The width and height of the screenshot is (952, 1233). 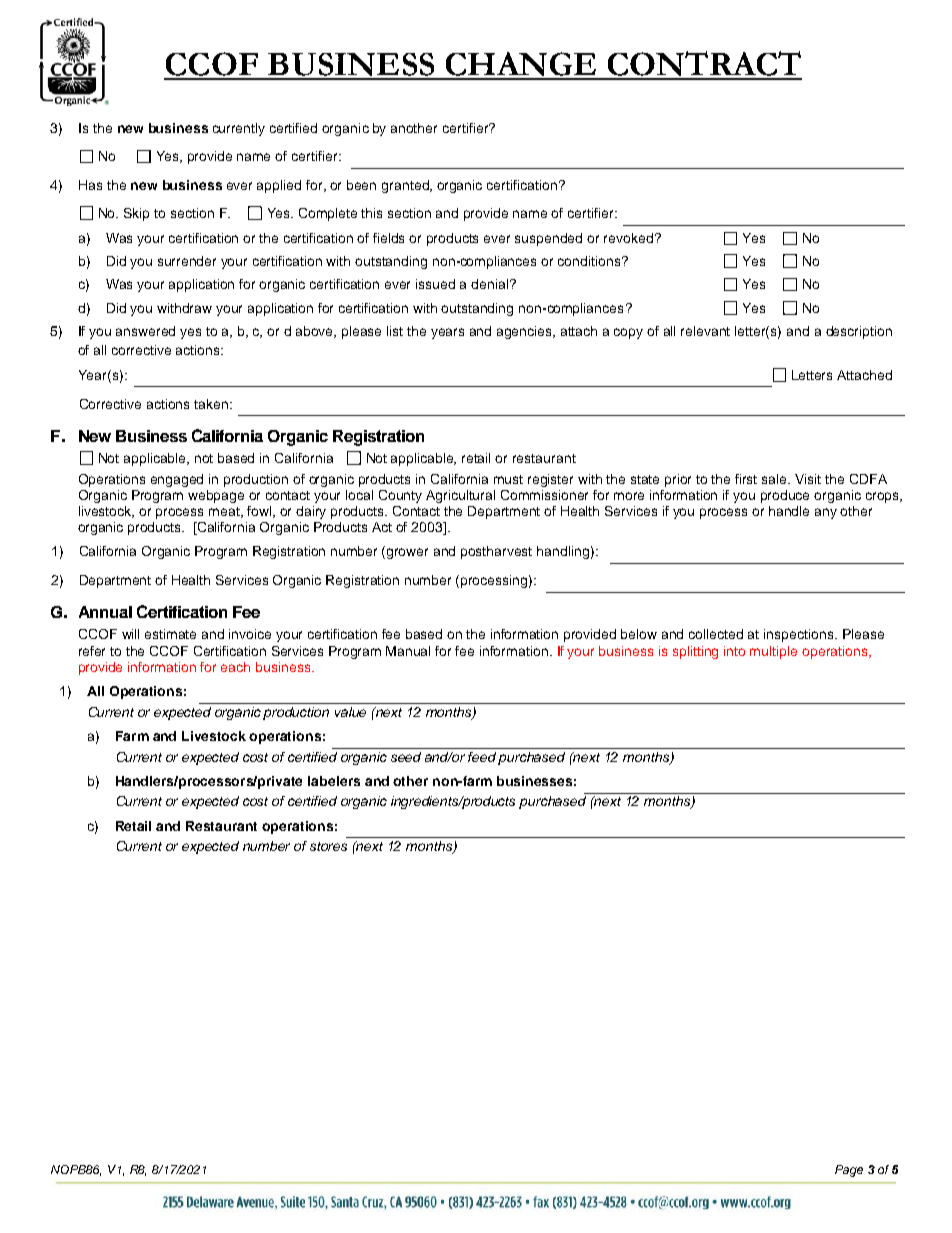 I want to click on must, so click(x=508, y=479).
